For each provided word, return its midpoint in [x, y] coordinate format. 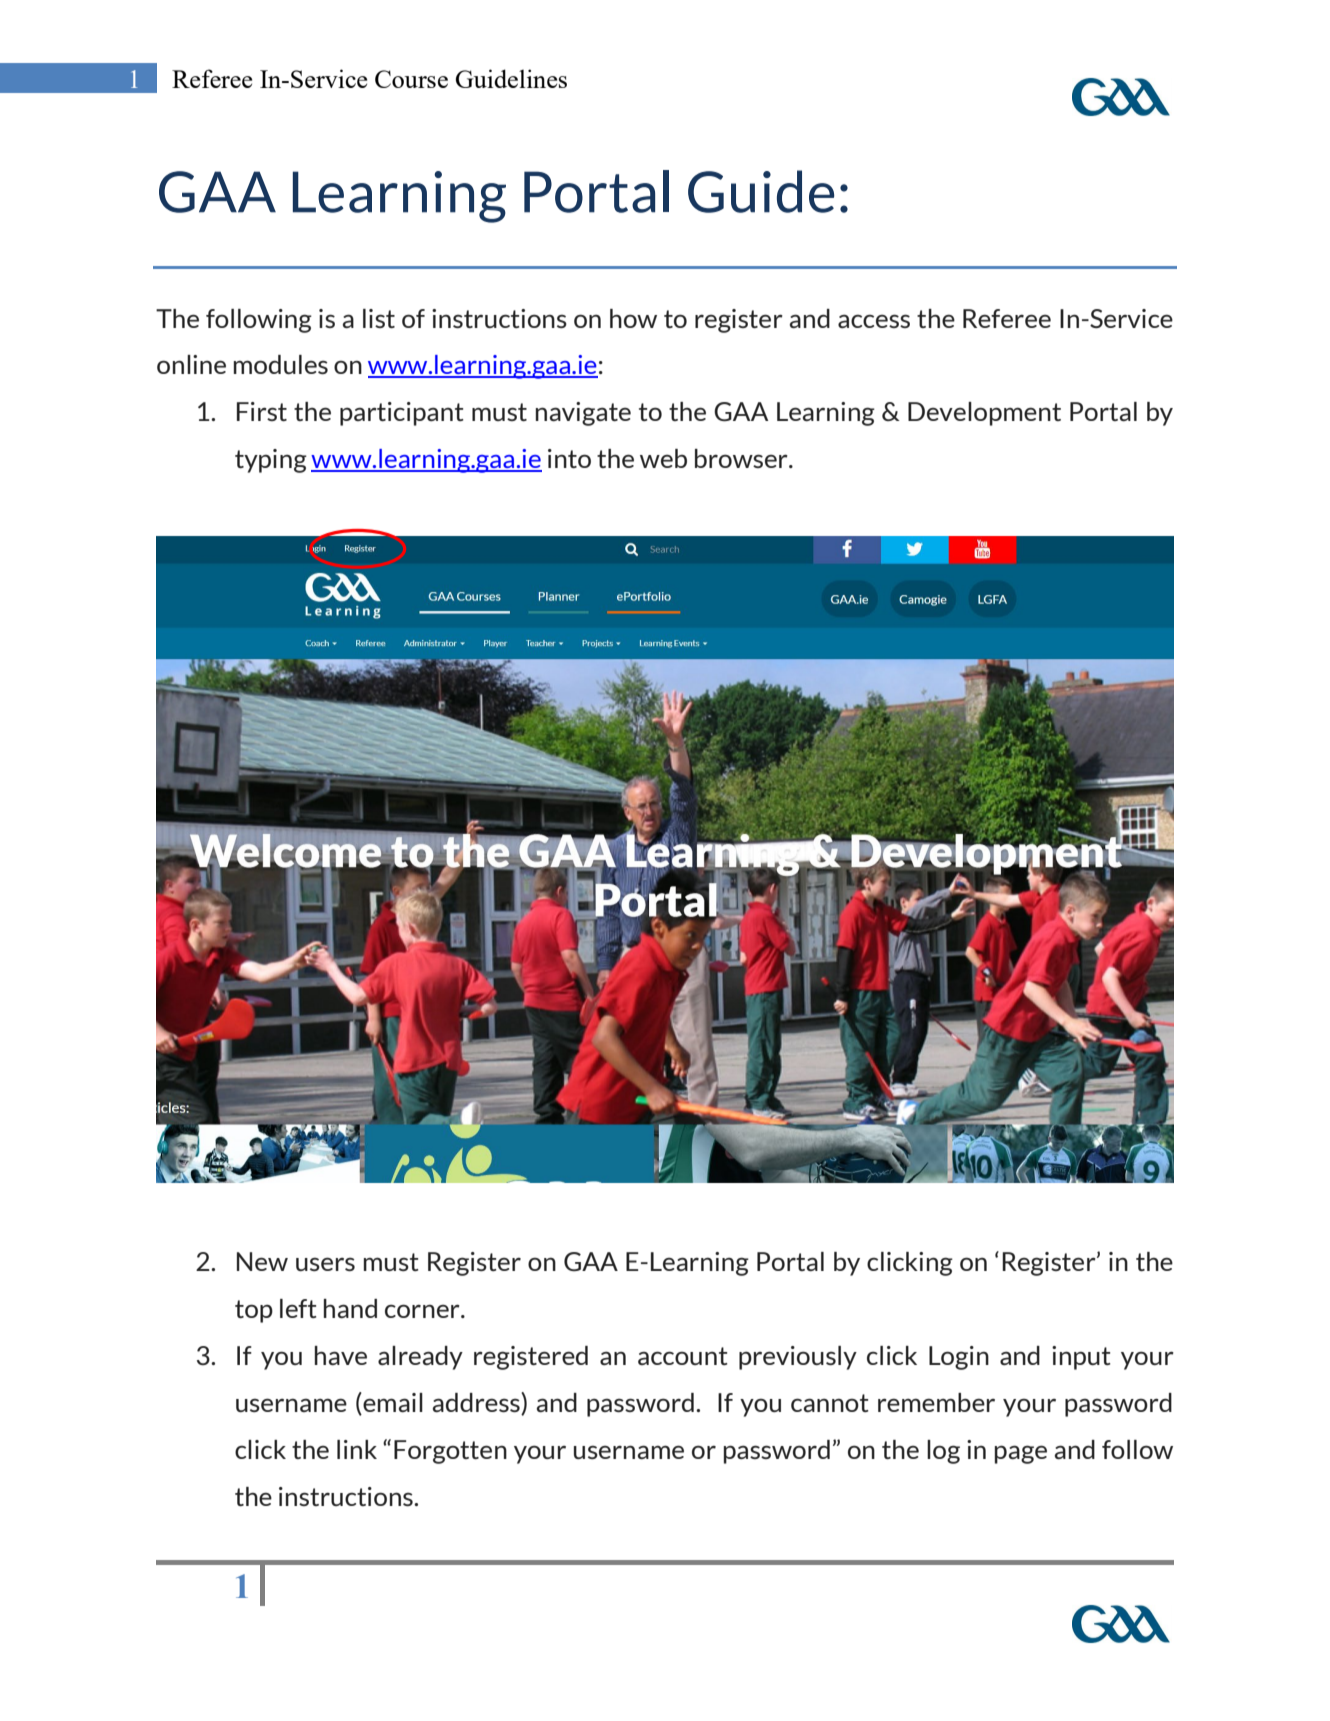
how [633, 318]
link [357, 1449]
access [874, 321]
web [663, 458]
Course [411, 79]
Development [984, 414]
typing [271, 461]
